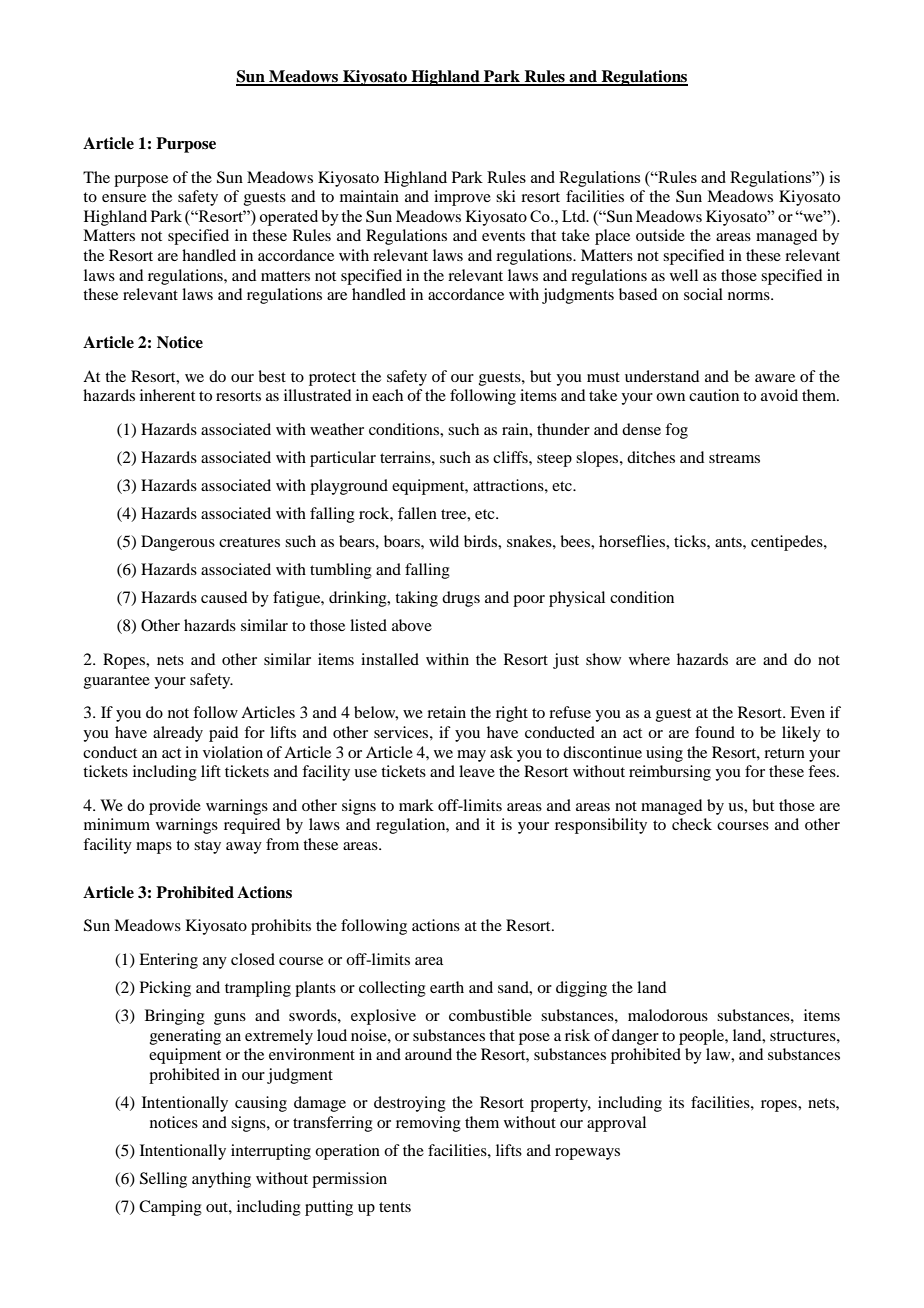 This image has height=1308, width=924. What do you see at coordinates (416, 805) in the image?
I see `mark` at bounding box center [416, 805].
